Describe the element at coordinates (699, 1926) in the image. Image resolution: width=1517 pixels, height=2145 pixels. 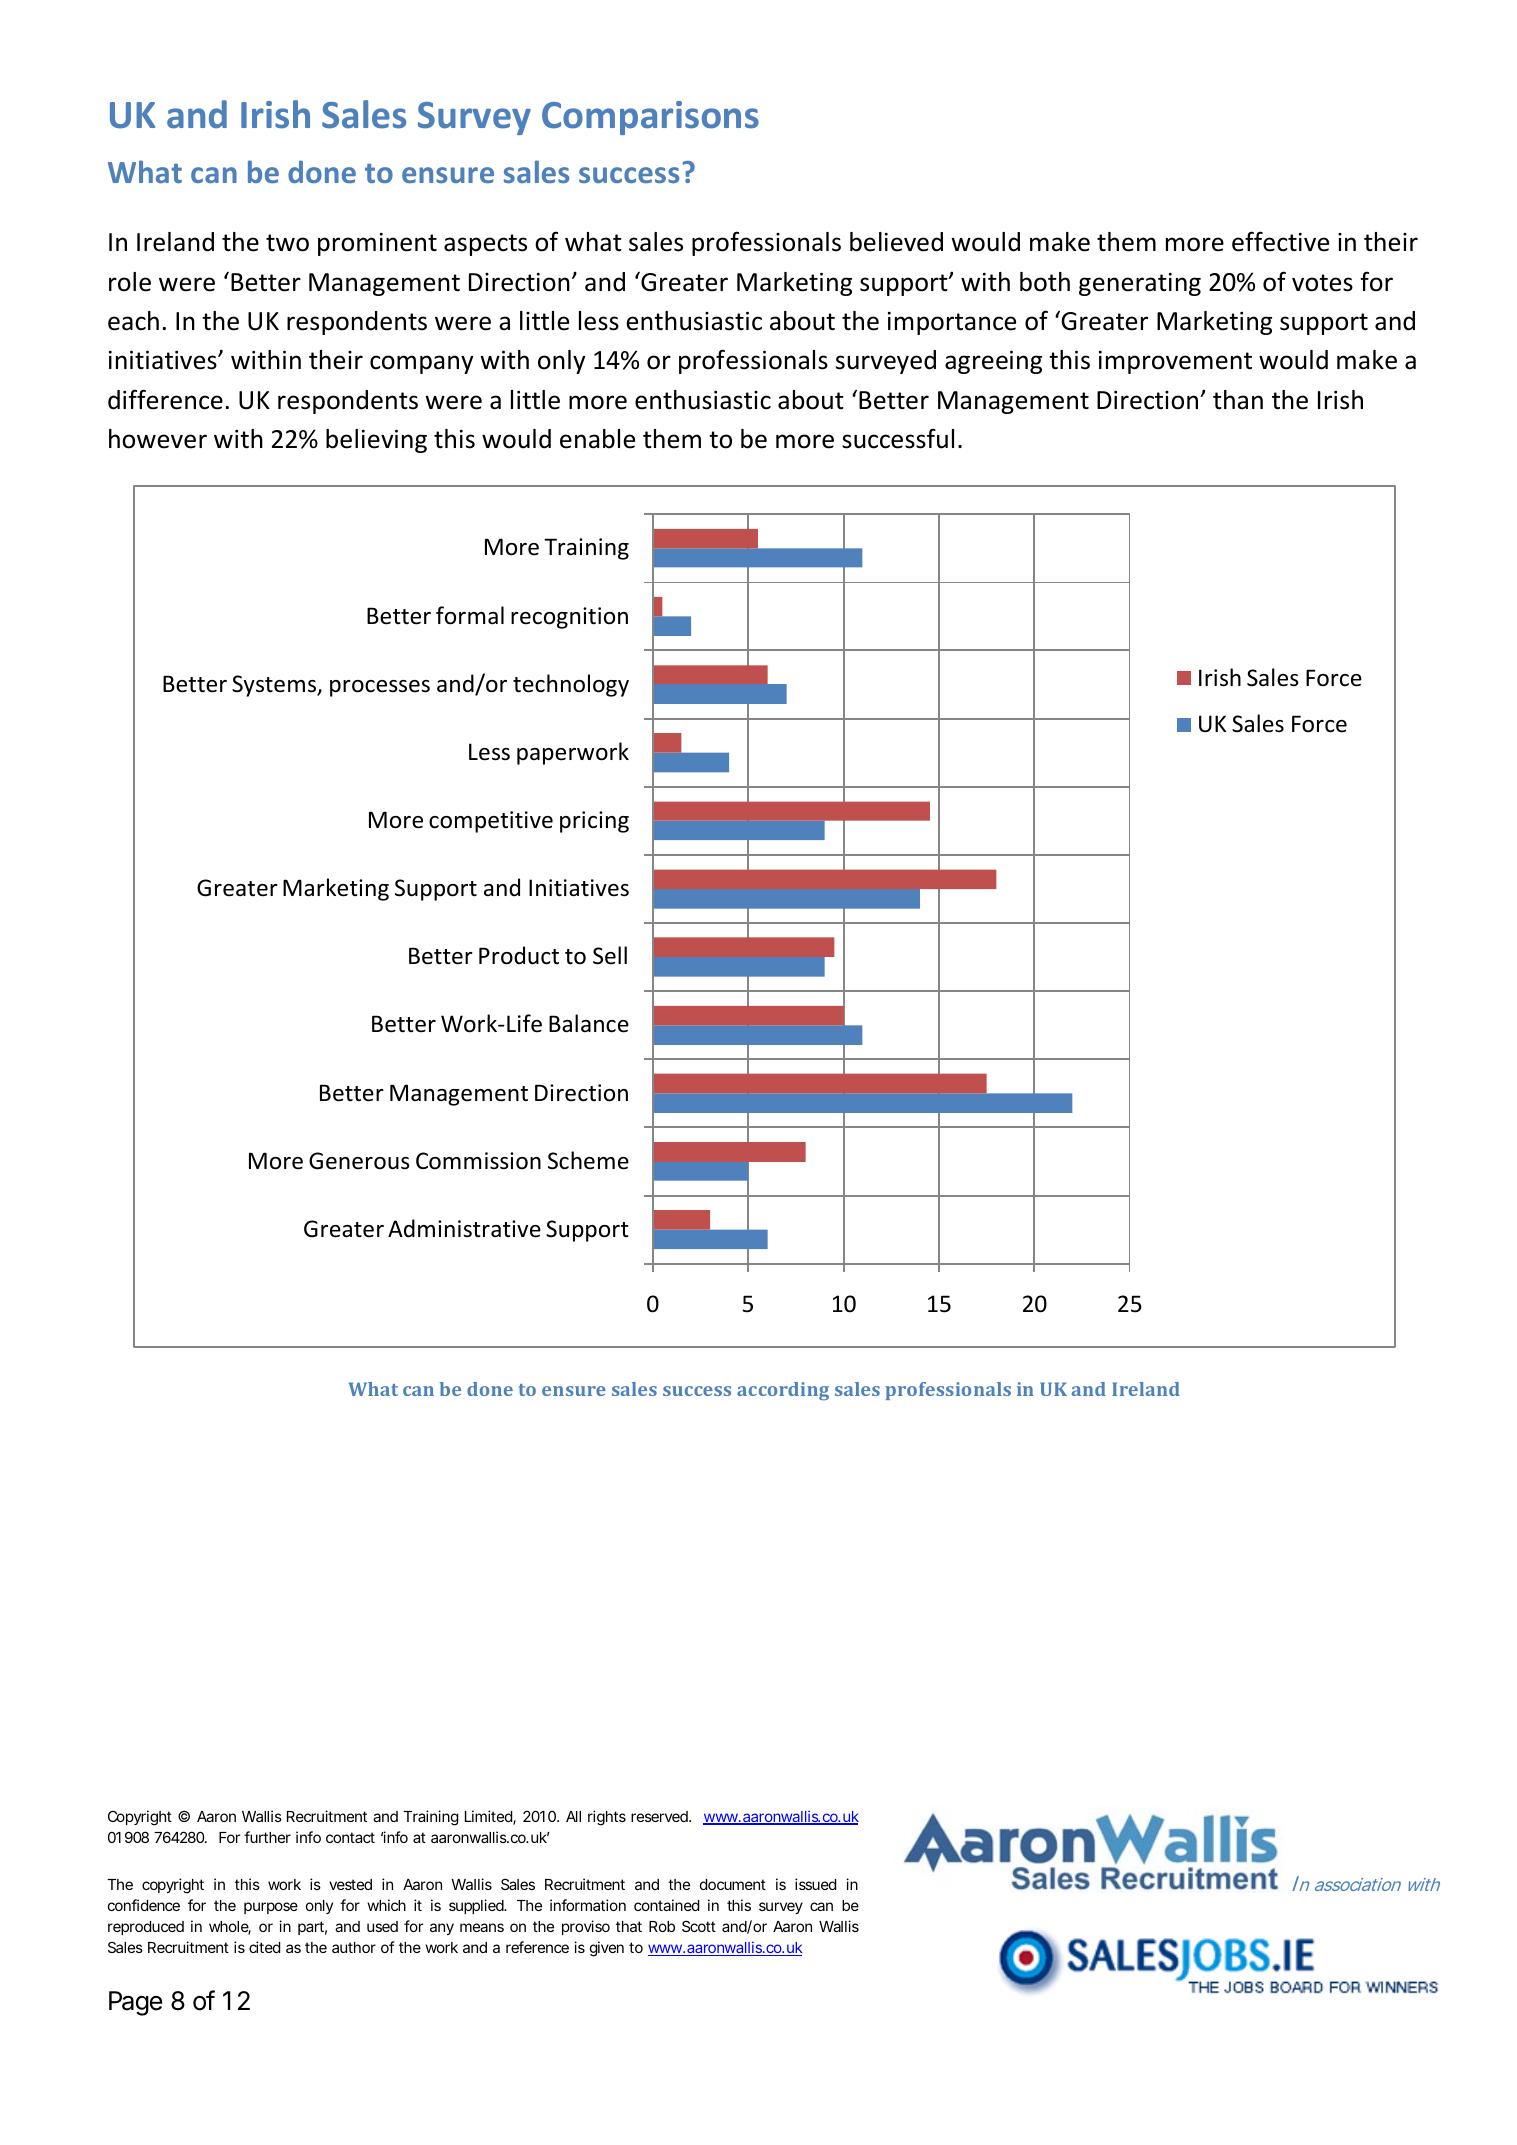
I see `Scott` at that location.
